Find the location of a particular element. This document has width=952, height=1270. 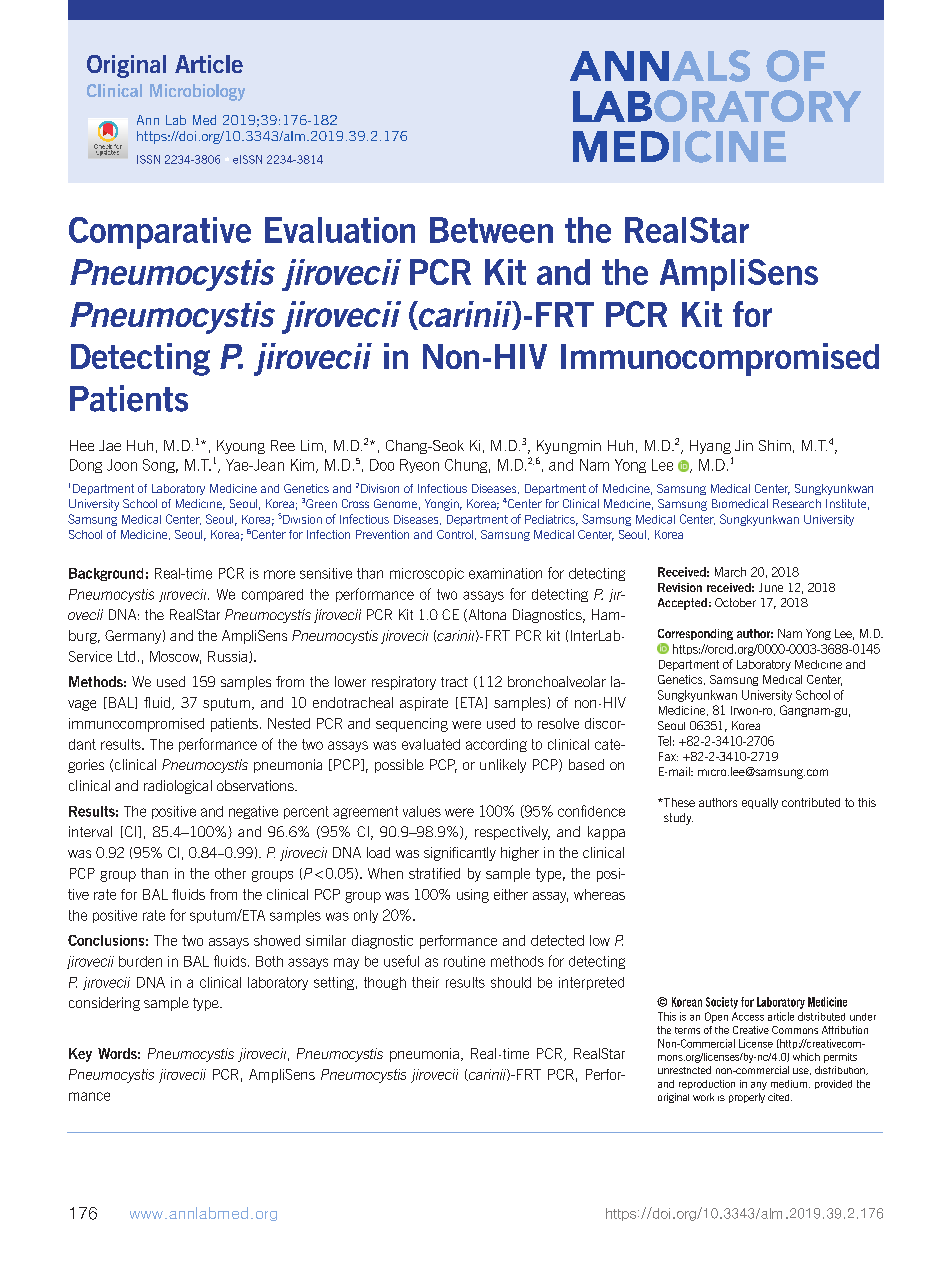

Shim is located at coordinates (775, 445).
